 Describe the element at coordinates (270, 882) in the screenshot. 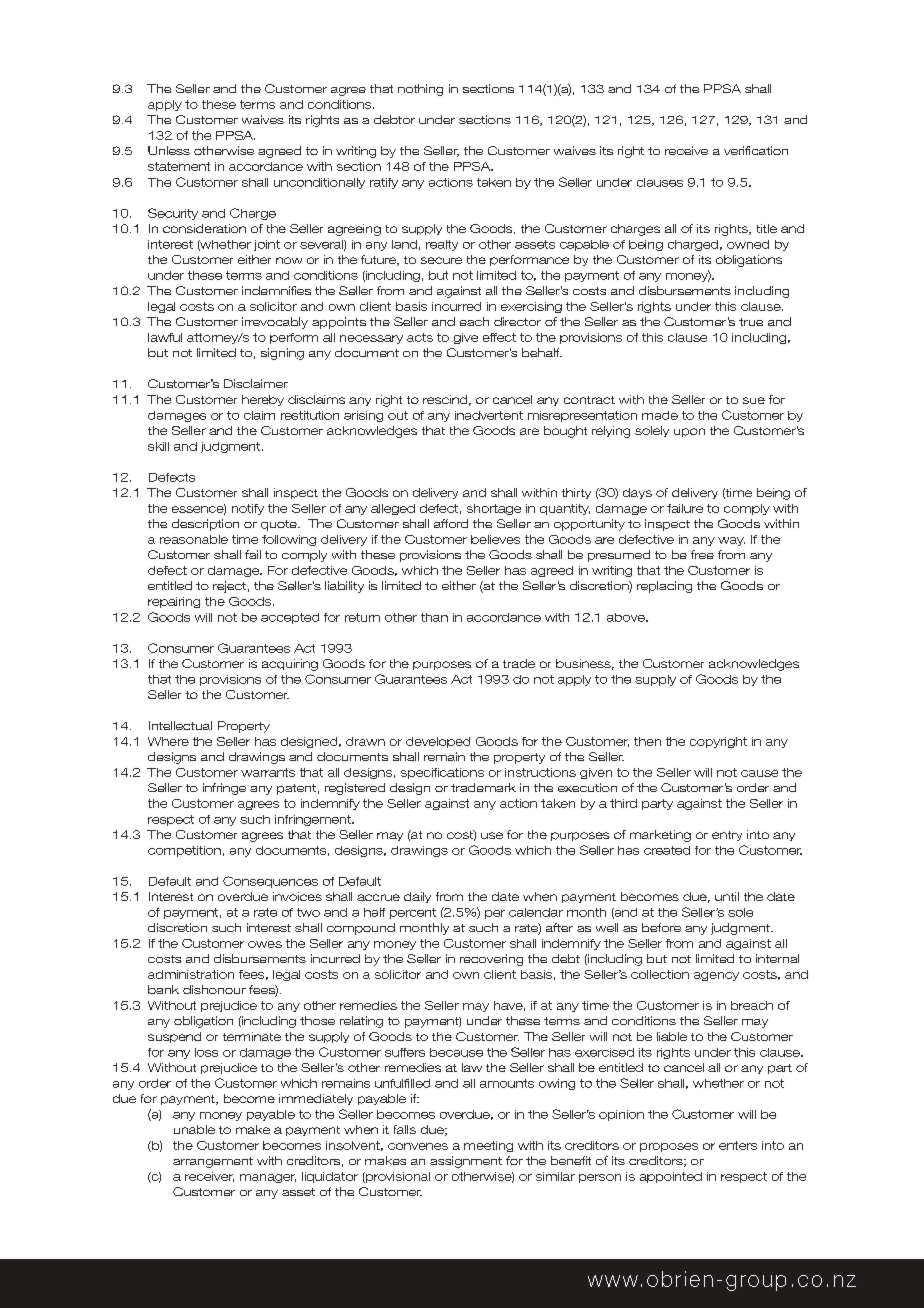

I see `Consequences` at that location.
